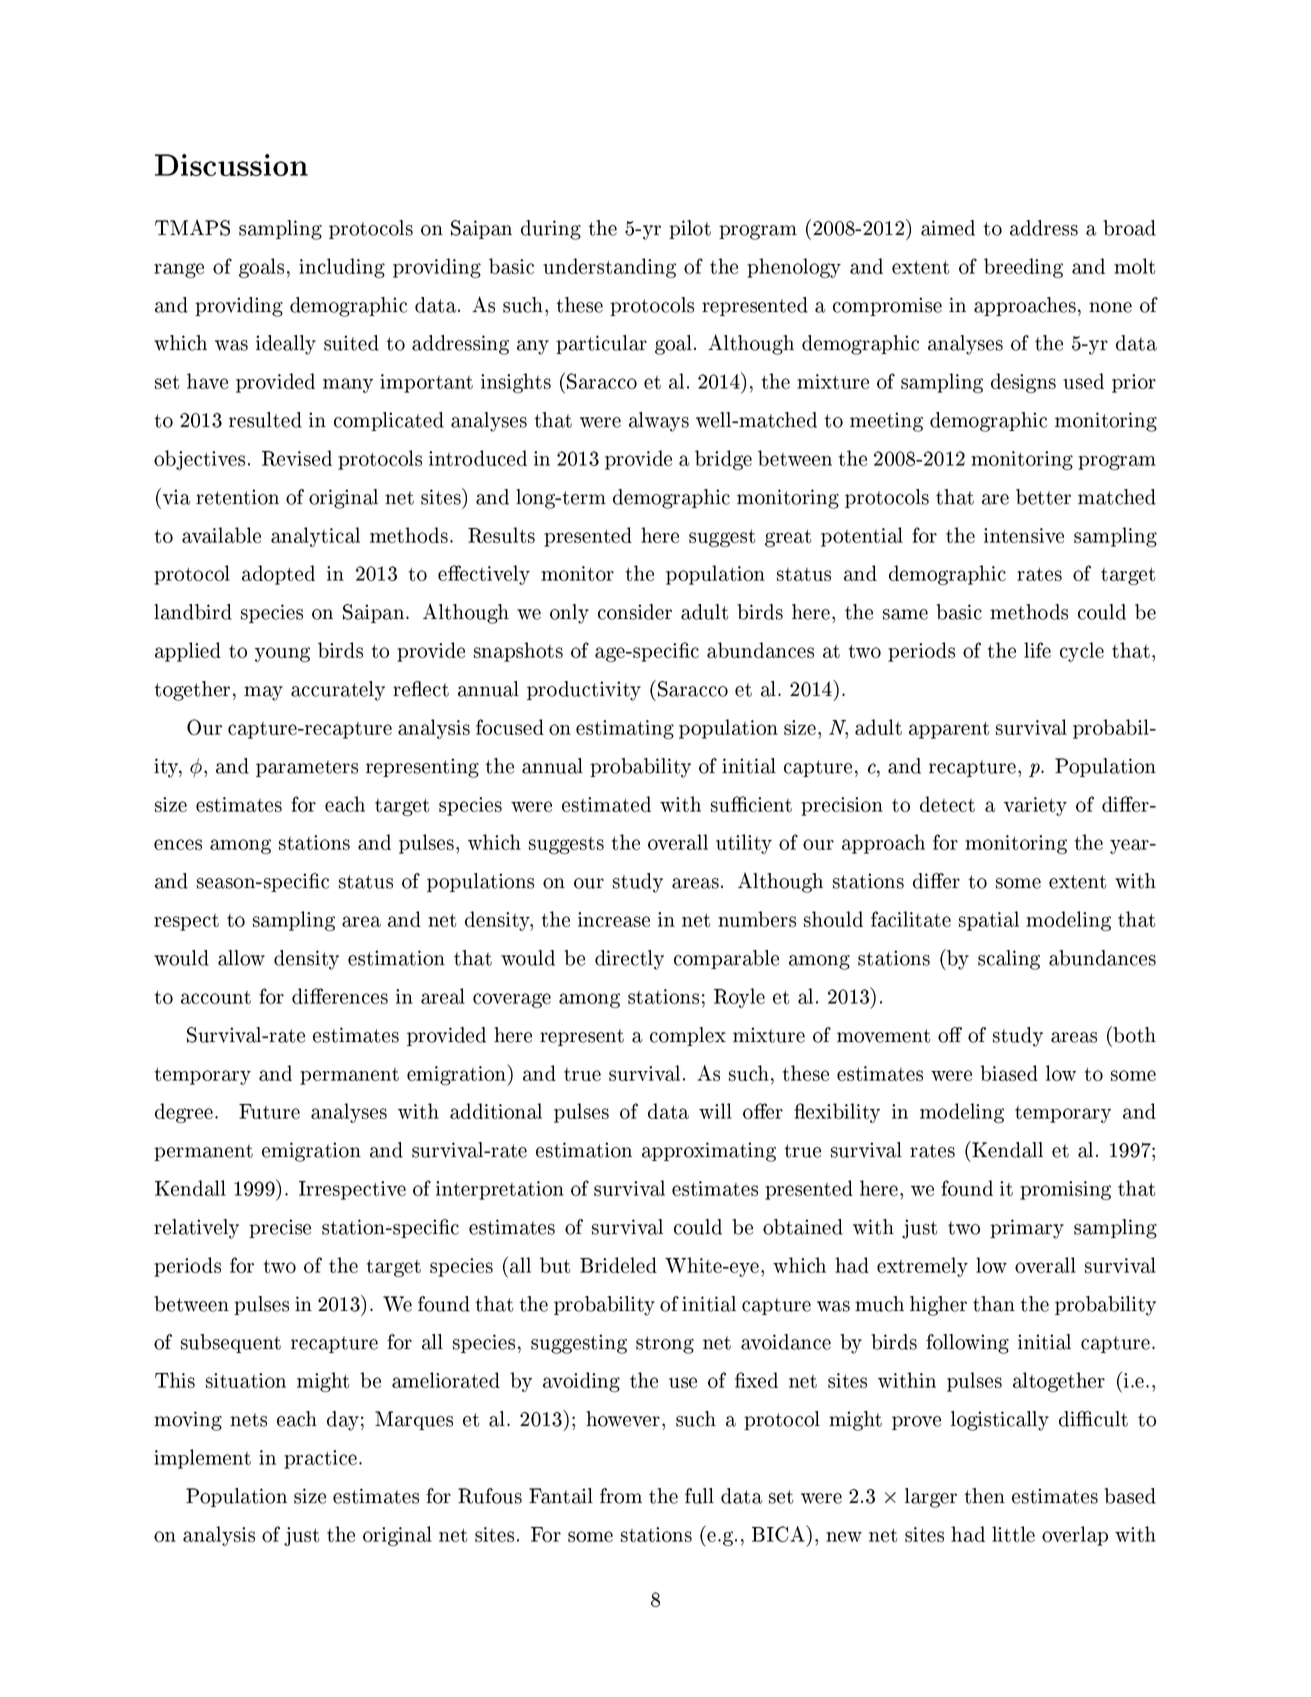  I want to click on aimed, so click(948, 228).
